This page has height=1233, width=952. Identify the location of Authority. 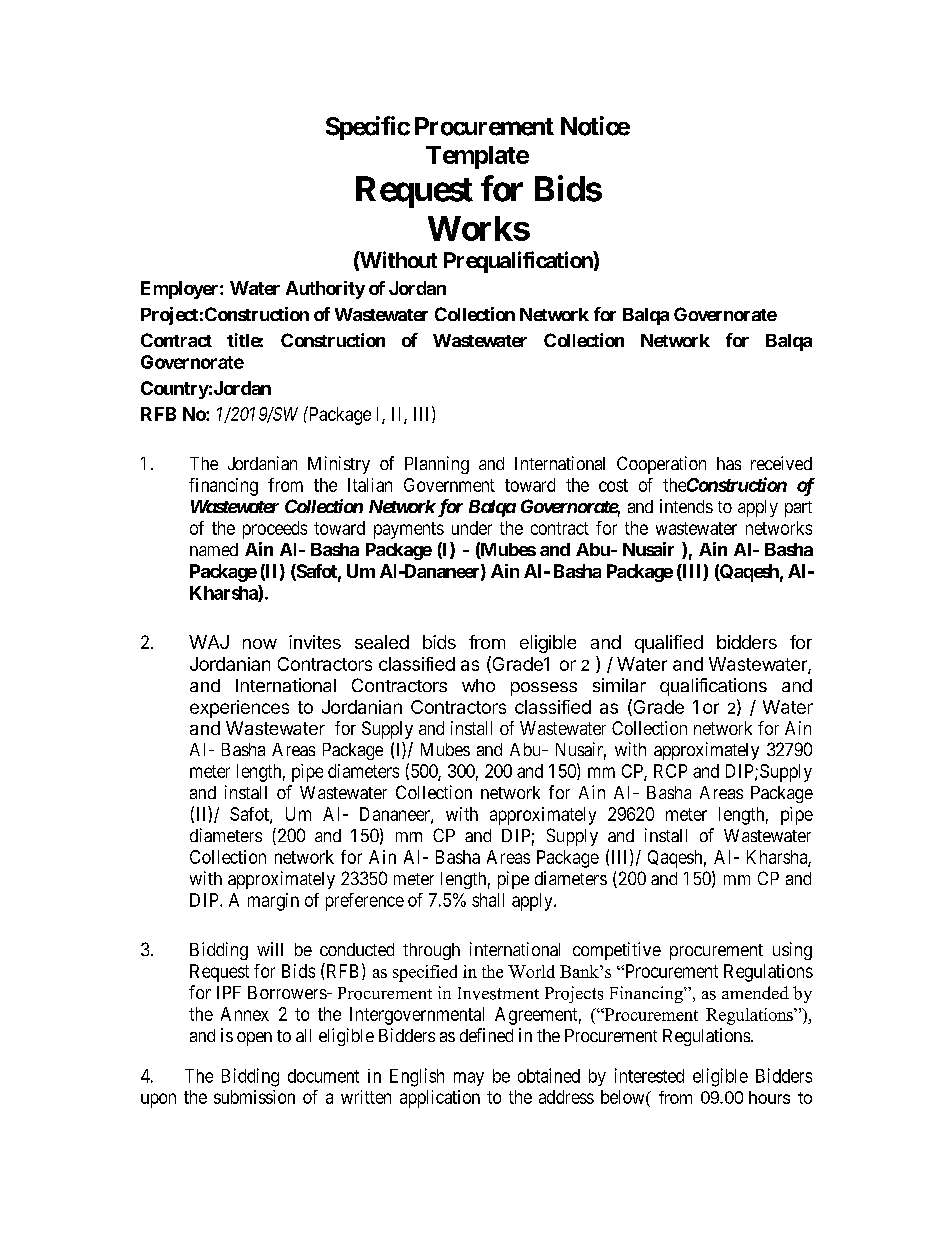
(325, 290).
